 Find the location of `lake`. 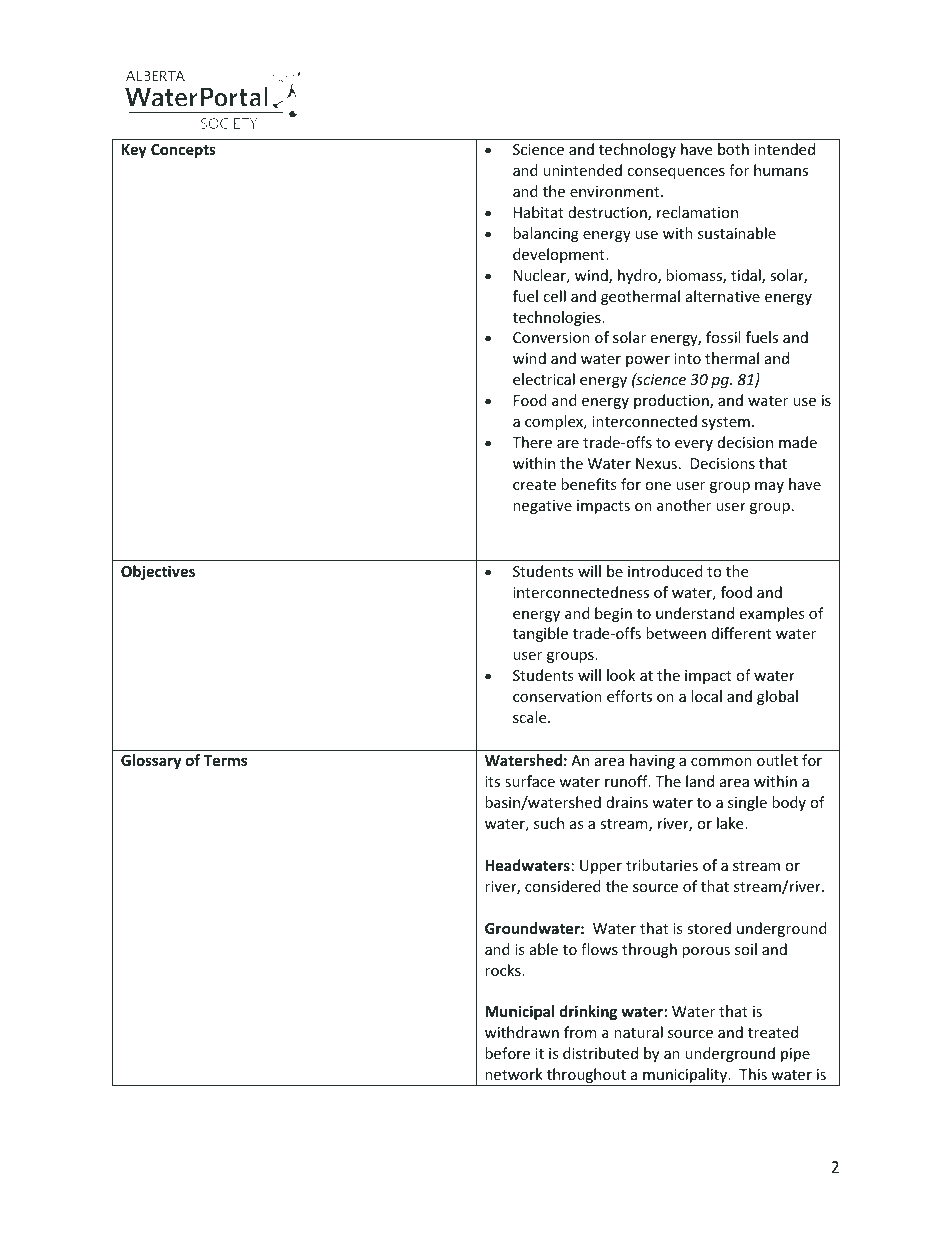

lake is located at coordinates (731, 823).
